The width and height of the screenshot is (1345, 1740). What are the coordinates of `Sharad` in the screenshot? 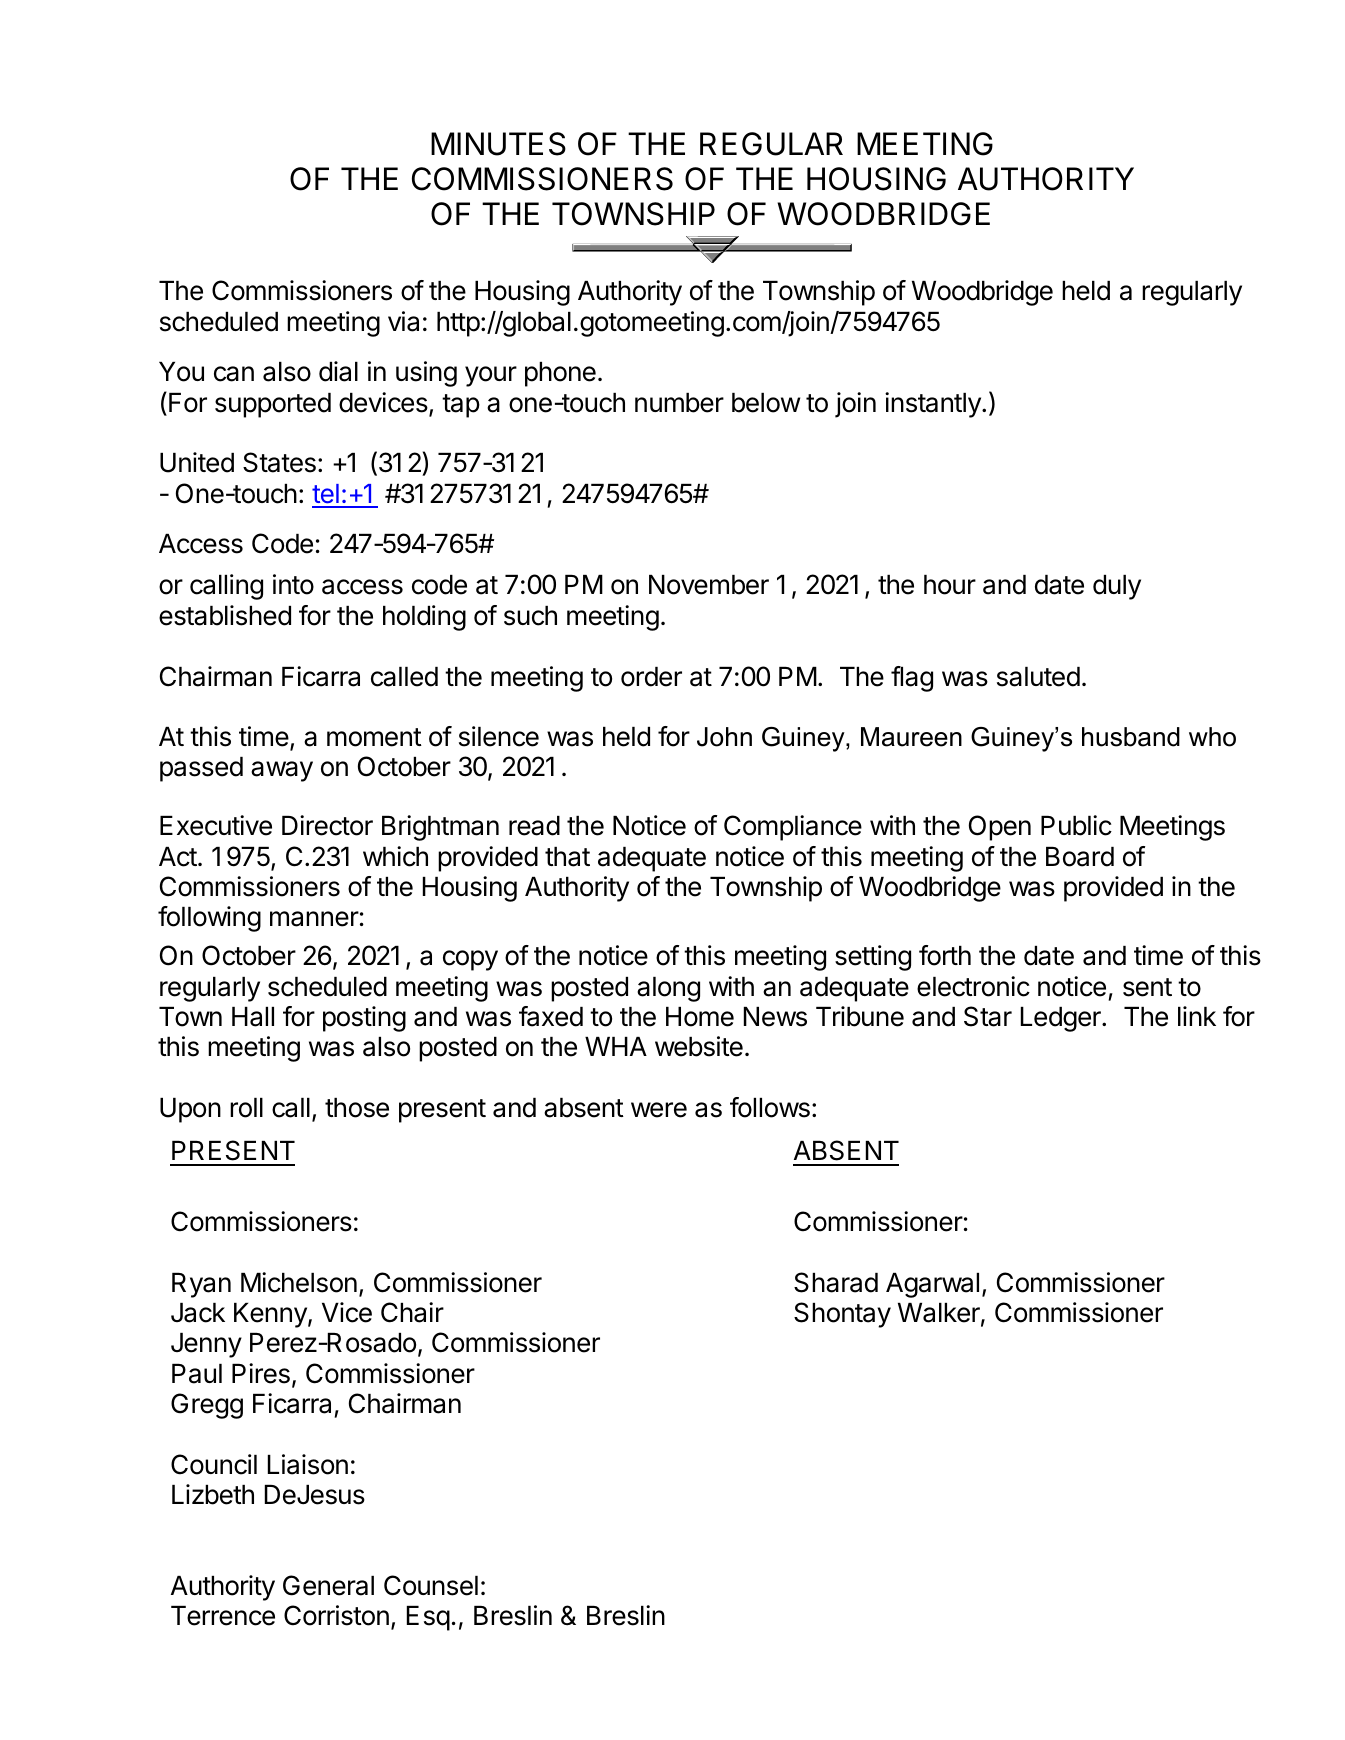 It's located at (836, 1282).
